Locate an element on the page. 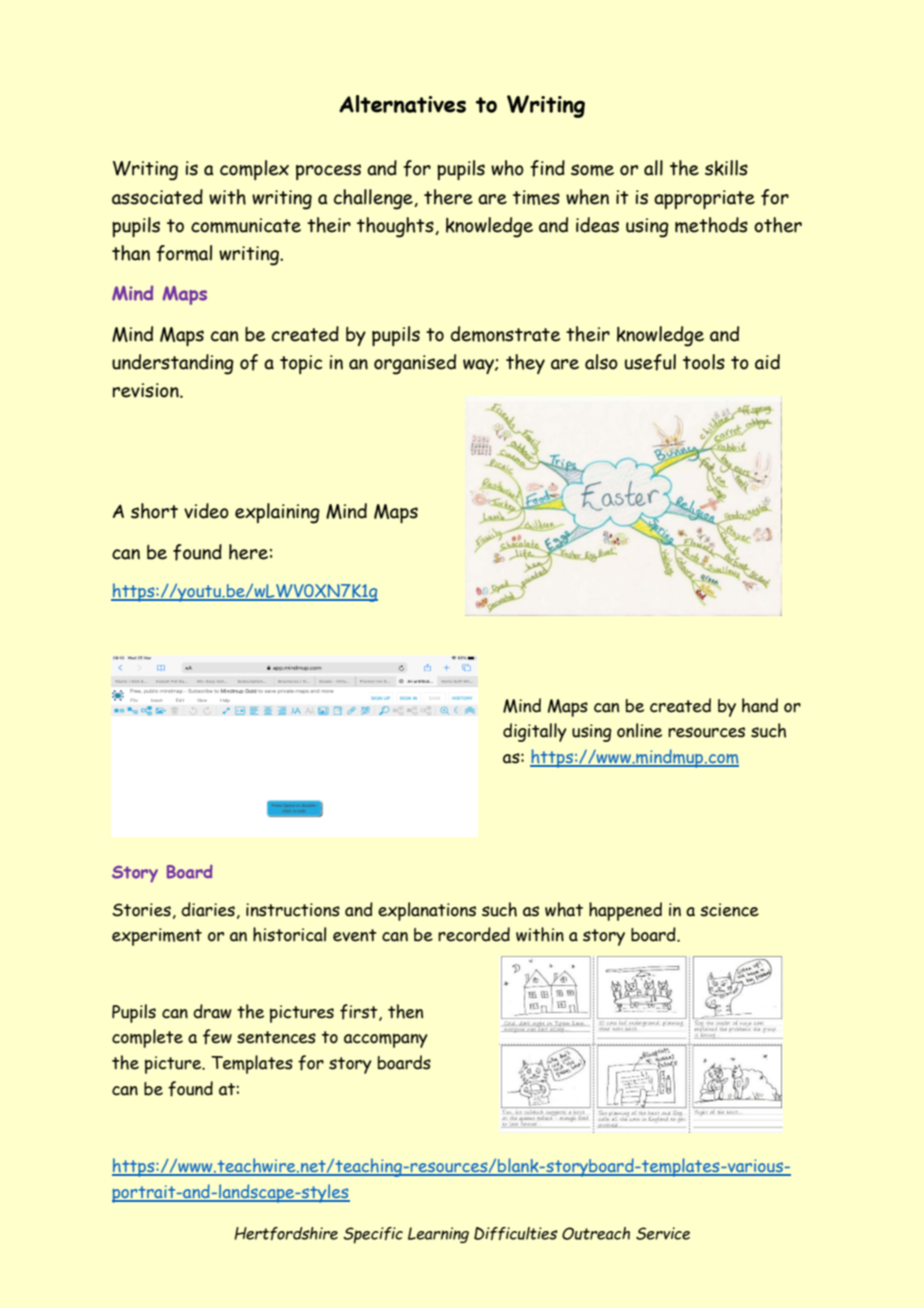 The width and height of the image is (924, 1308). hand is located at coordinates (760, 705).
